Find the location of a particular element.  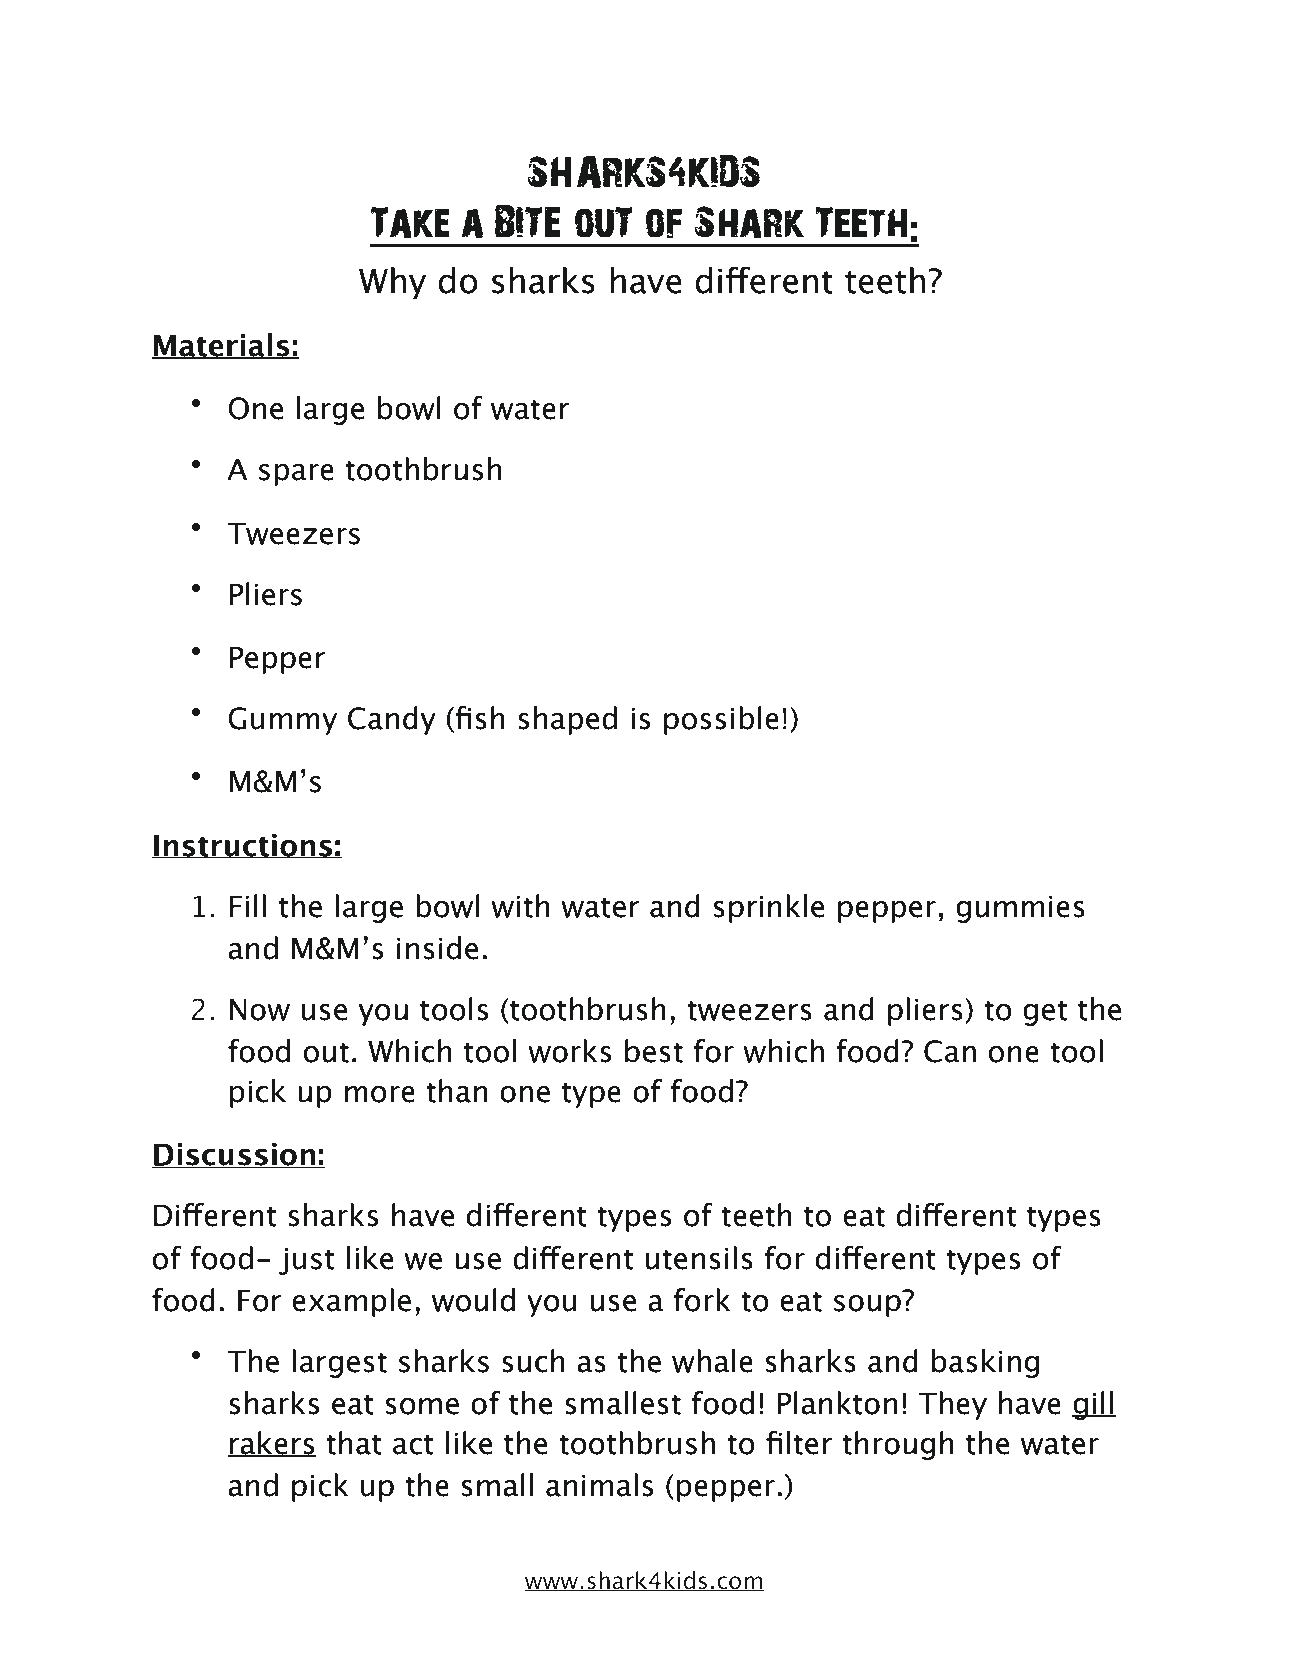

that is located at coordinates (354, 1443).
